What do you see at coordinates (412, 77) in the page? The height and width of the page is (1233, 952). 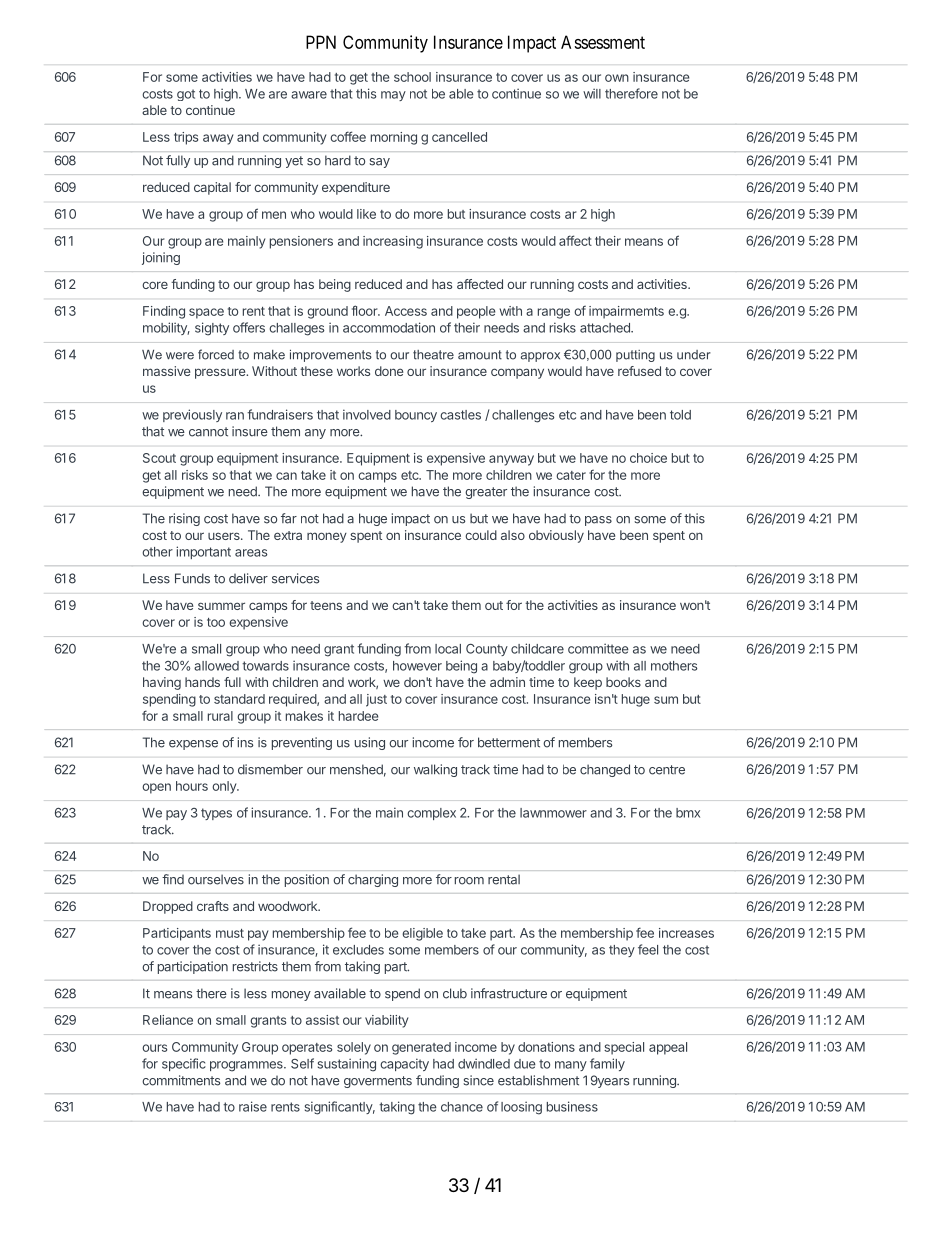 I see `school` at bounding box center [412, 77].
